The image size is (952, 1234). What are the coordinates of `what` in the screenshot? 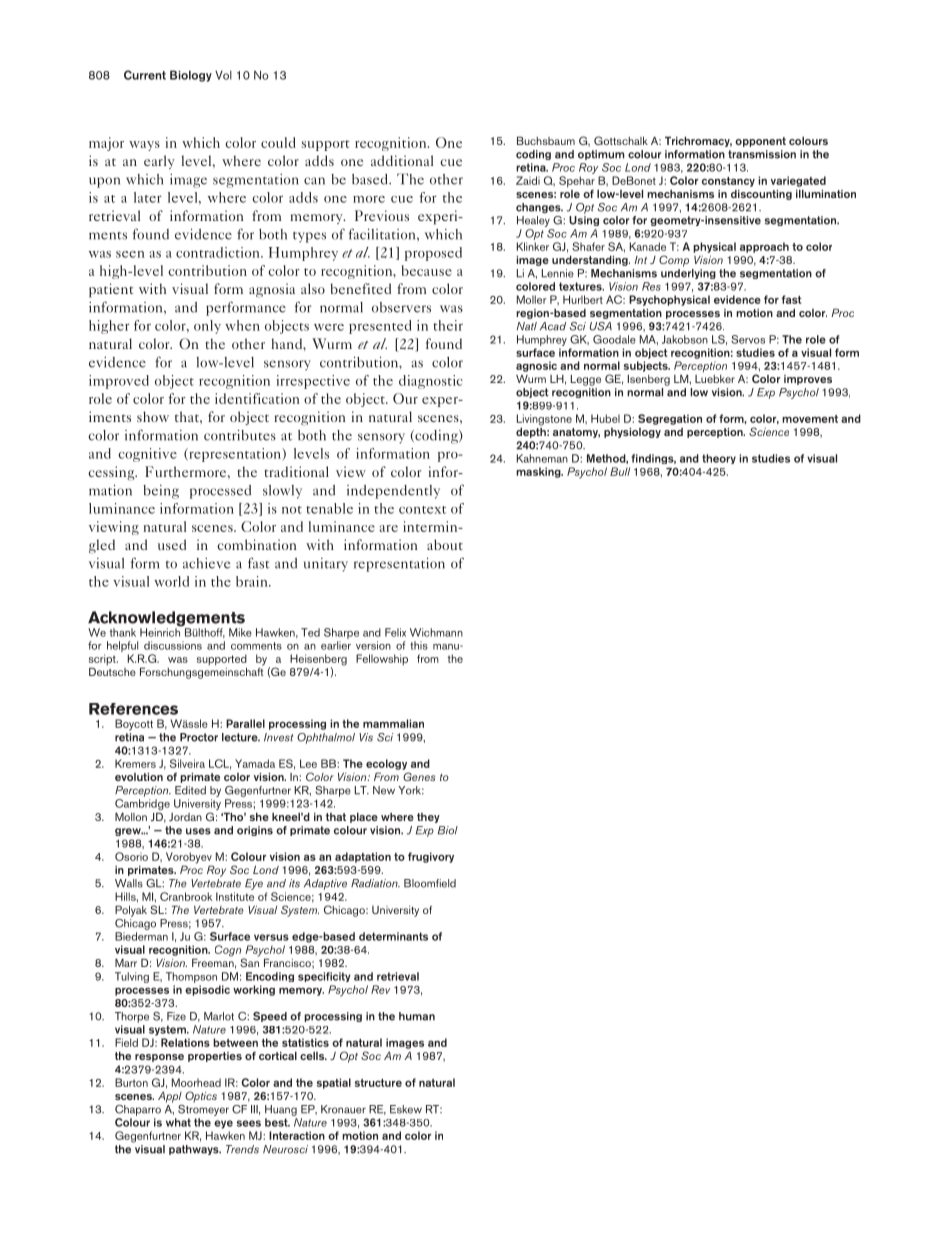 It's located at (178, 1122).
